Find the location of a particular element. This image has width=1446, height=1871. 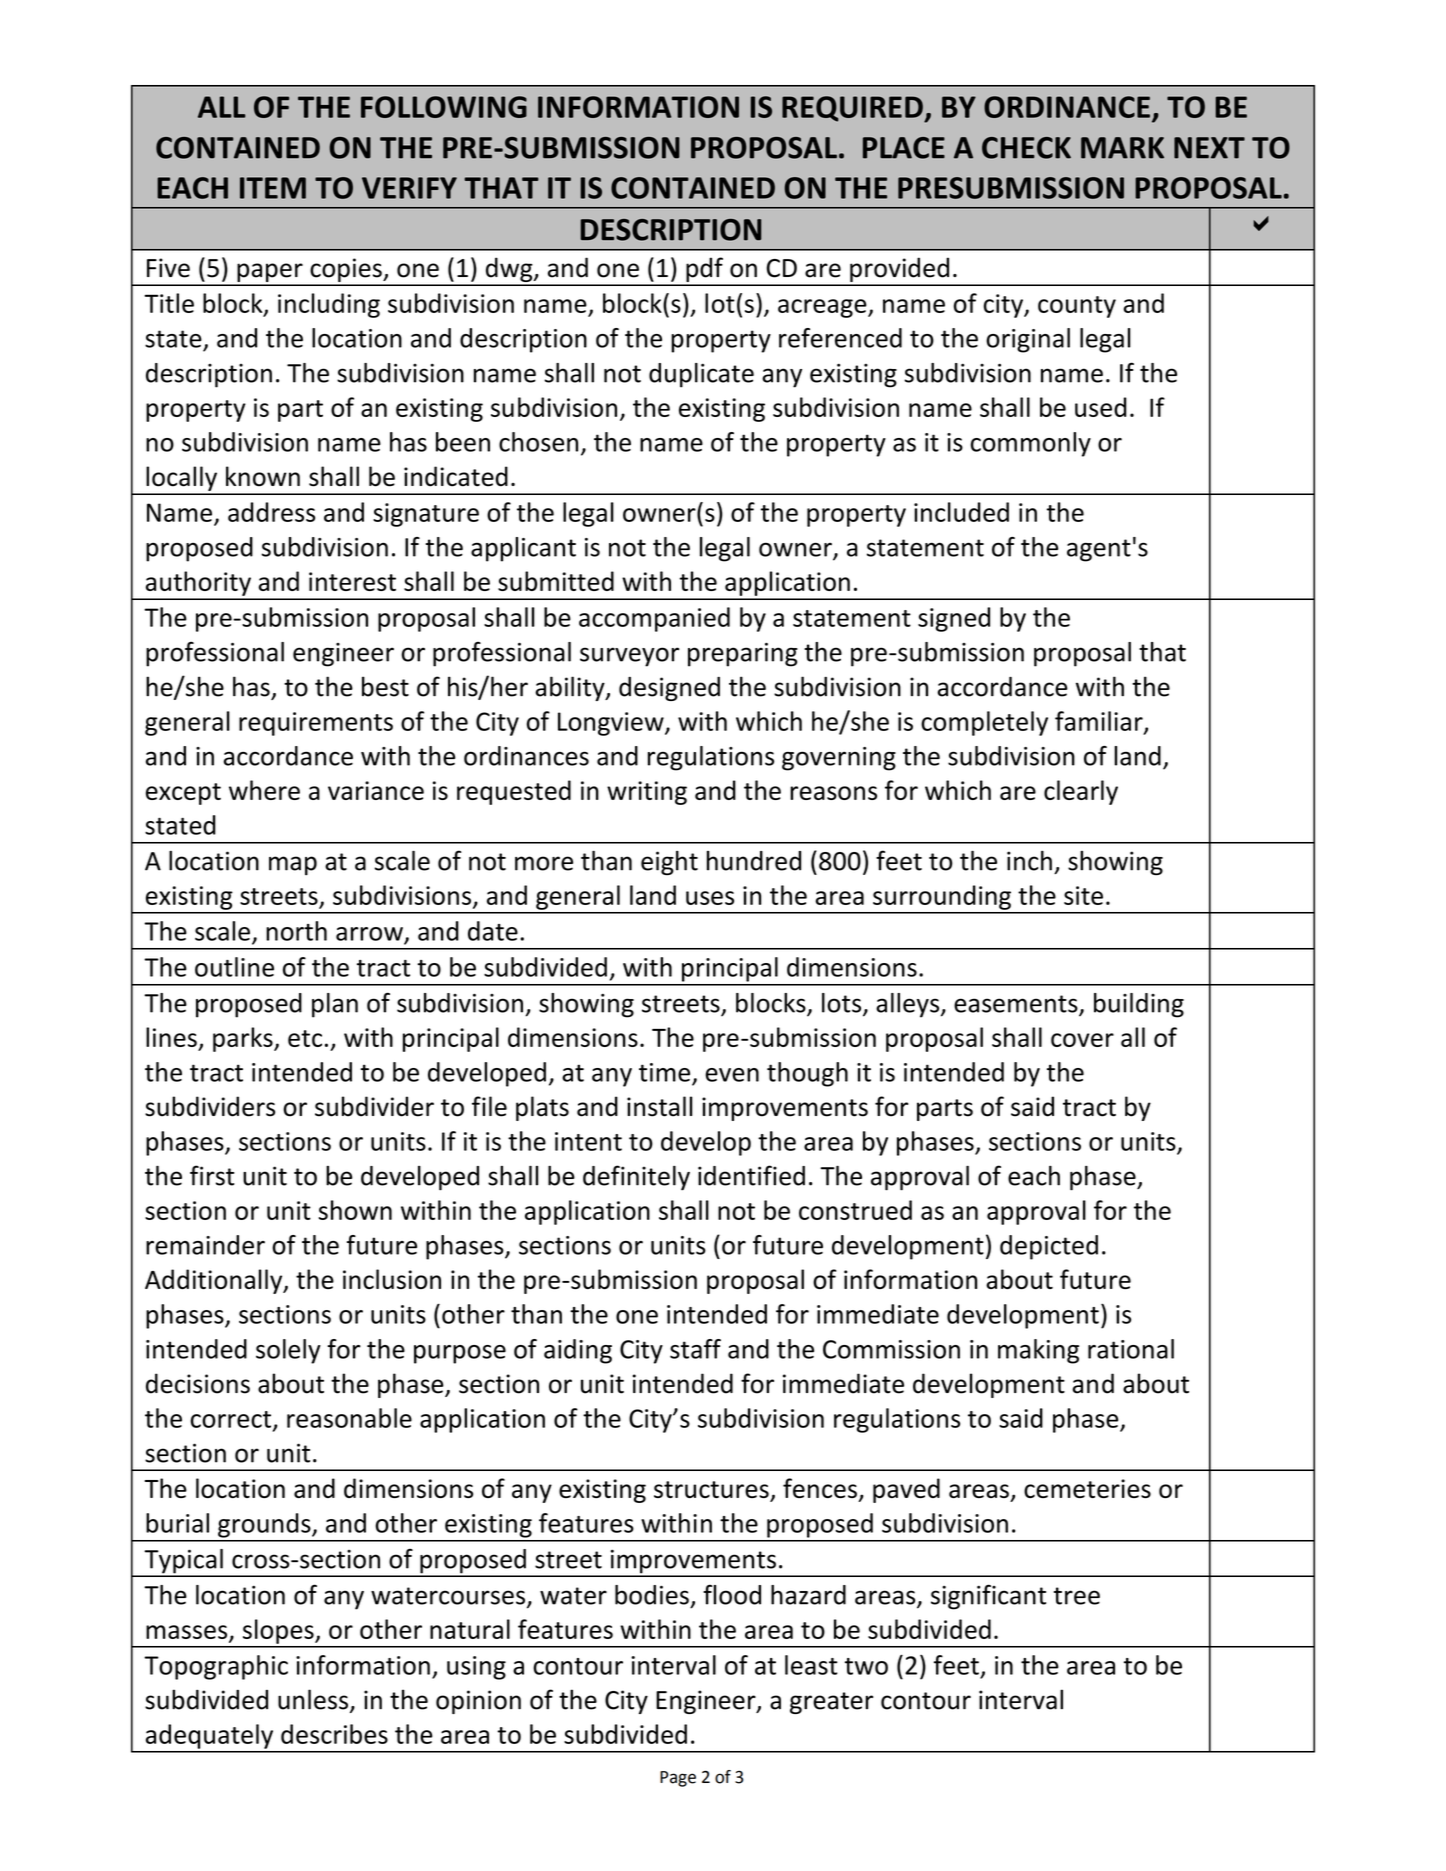

Page is located at coordinates (678, 1779).
